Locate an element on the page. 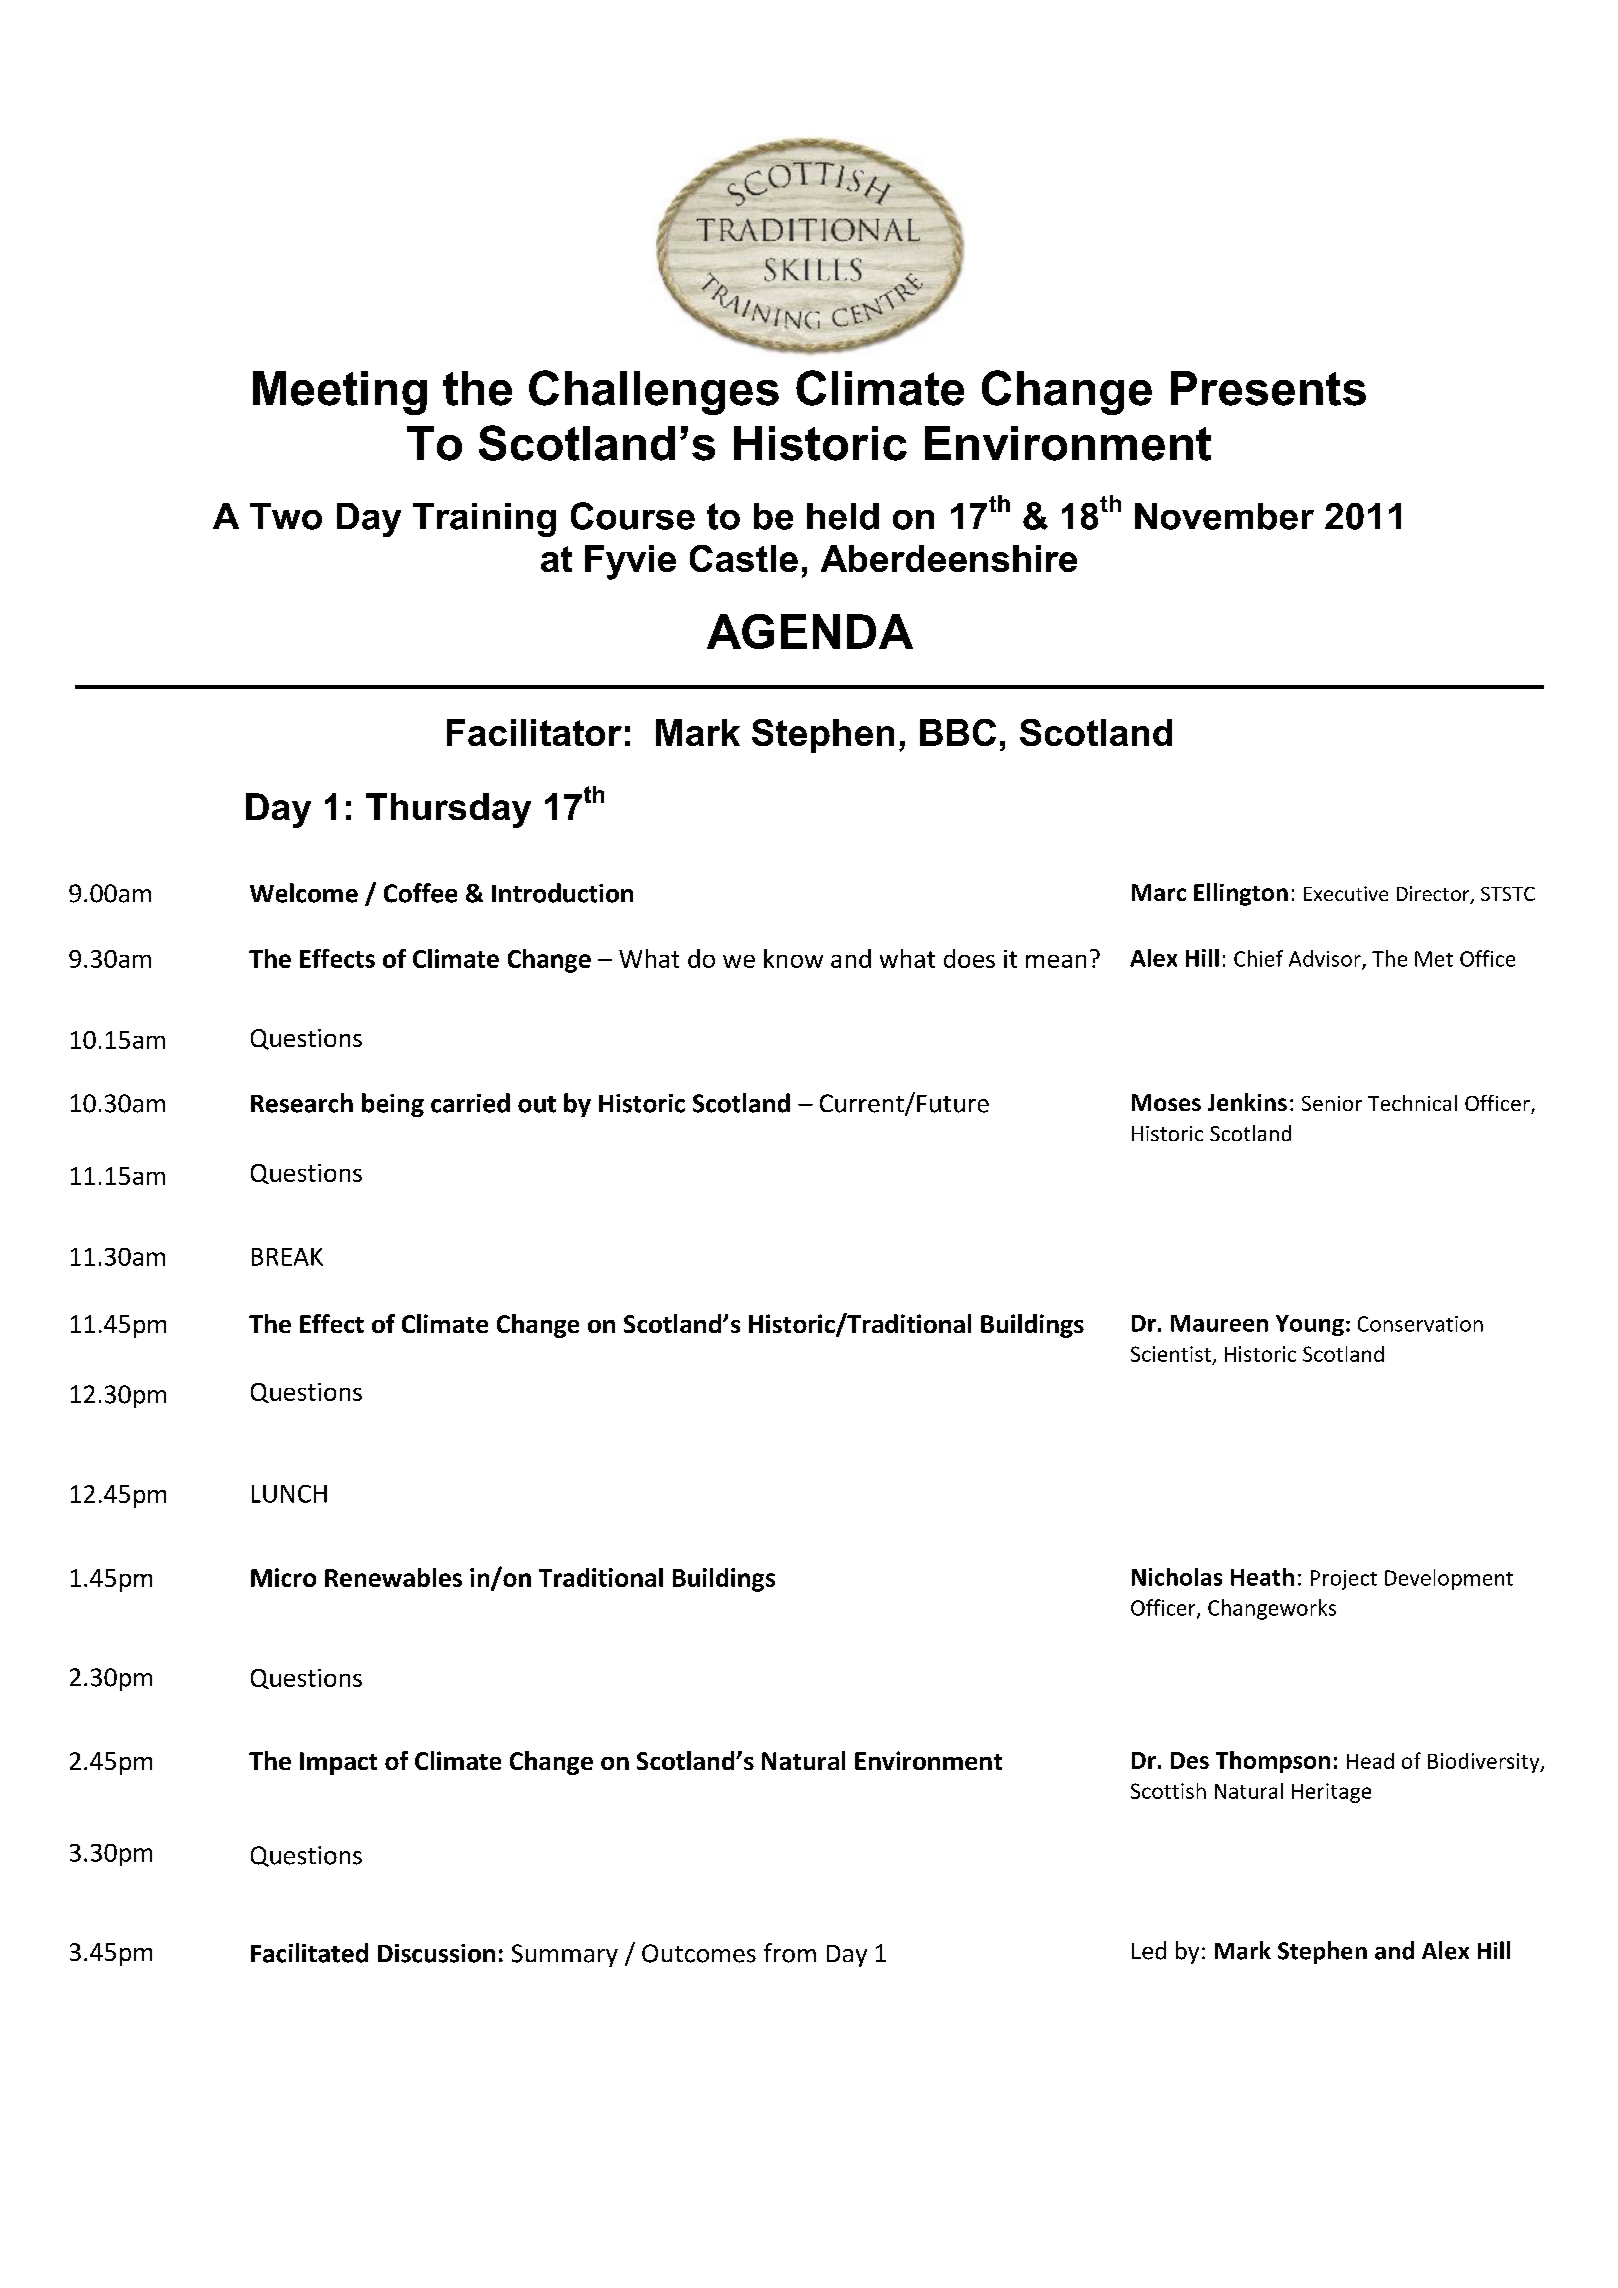  Presents is located at coordinates (1268, 388).
